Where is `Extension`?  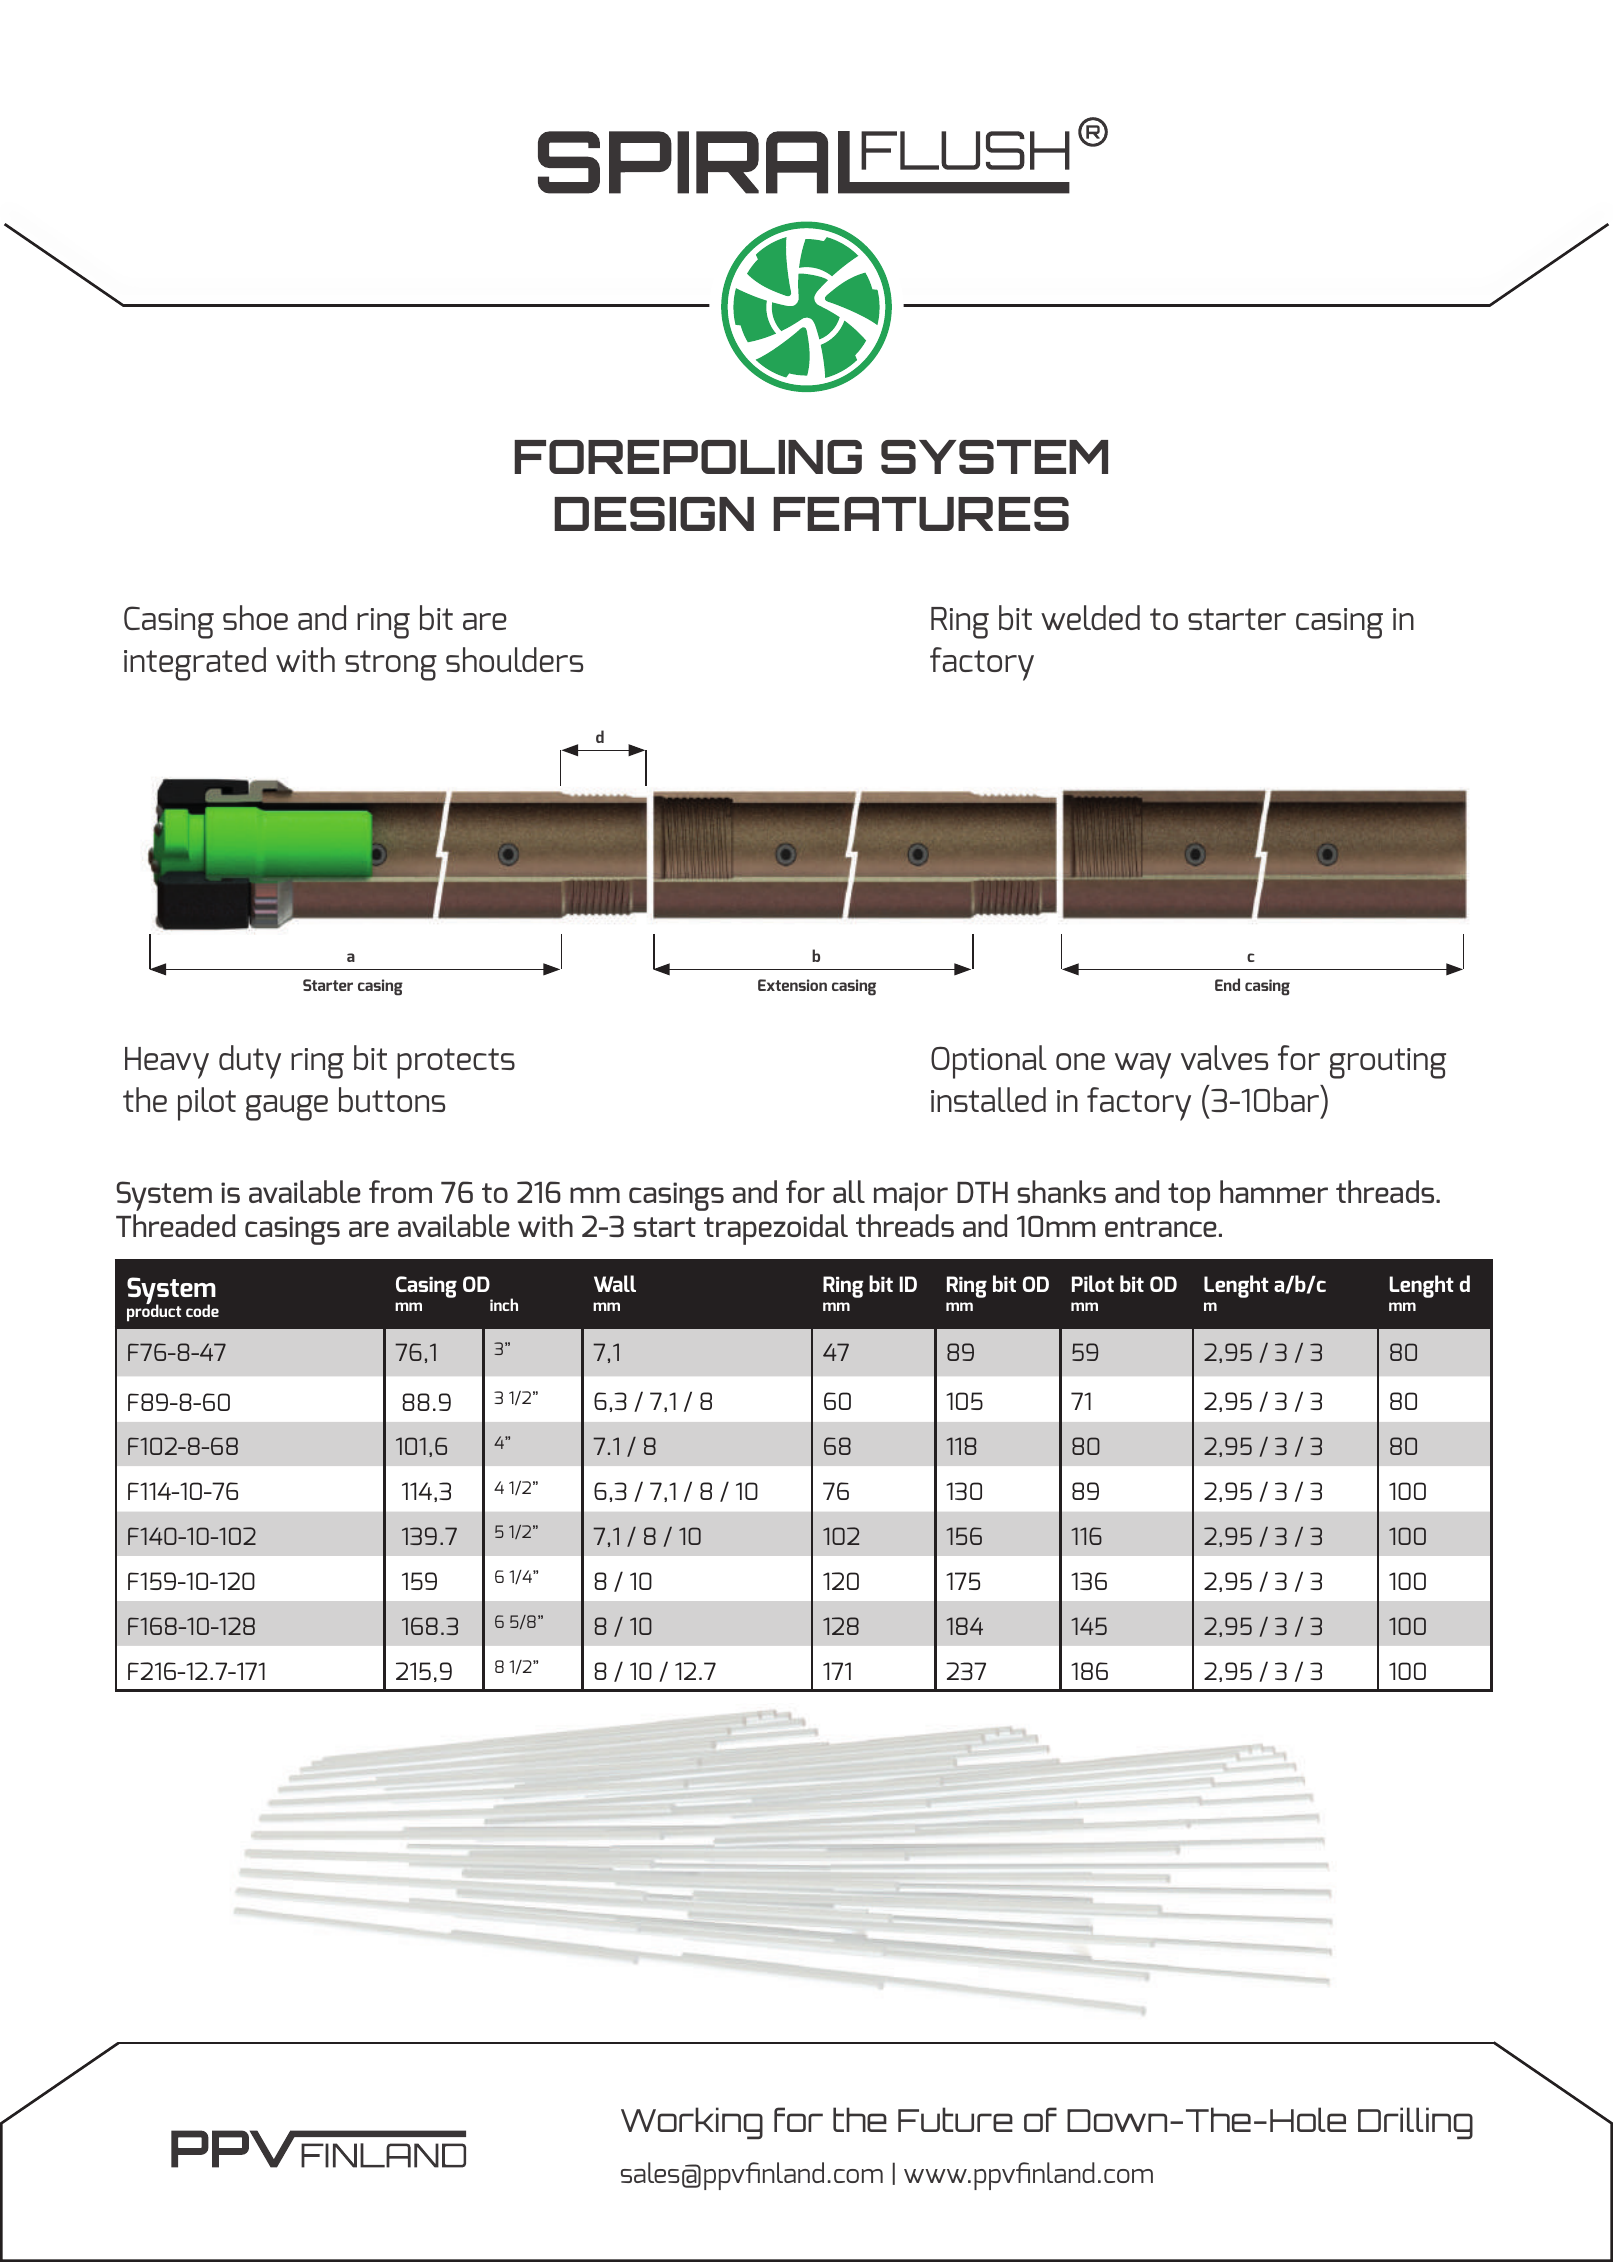
Extension is located at coordinates (792, 985).
